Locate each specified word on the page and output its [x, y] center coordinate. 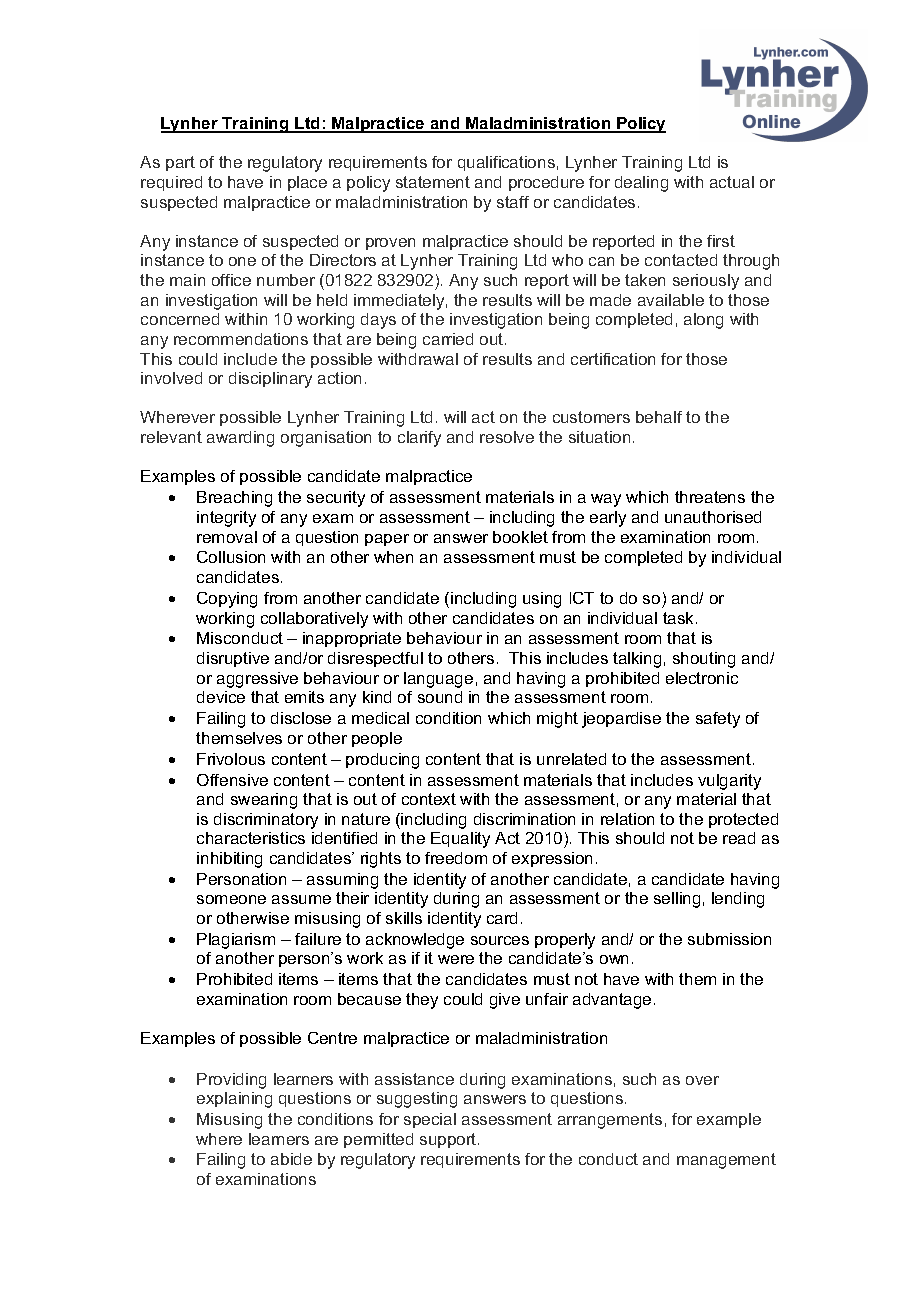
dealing [641, 184]
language [438, 680]
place [307, 183]
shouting [704, 660]
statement [433, 182]
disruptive [233, 659]
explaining [234, 1100]
